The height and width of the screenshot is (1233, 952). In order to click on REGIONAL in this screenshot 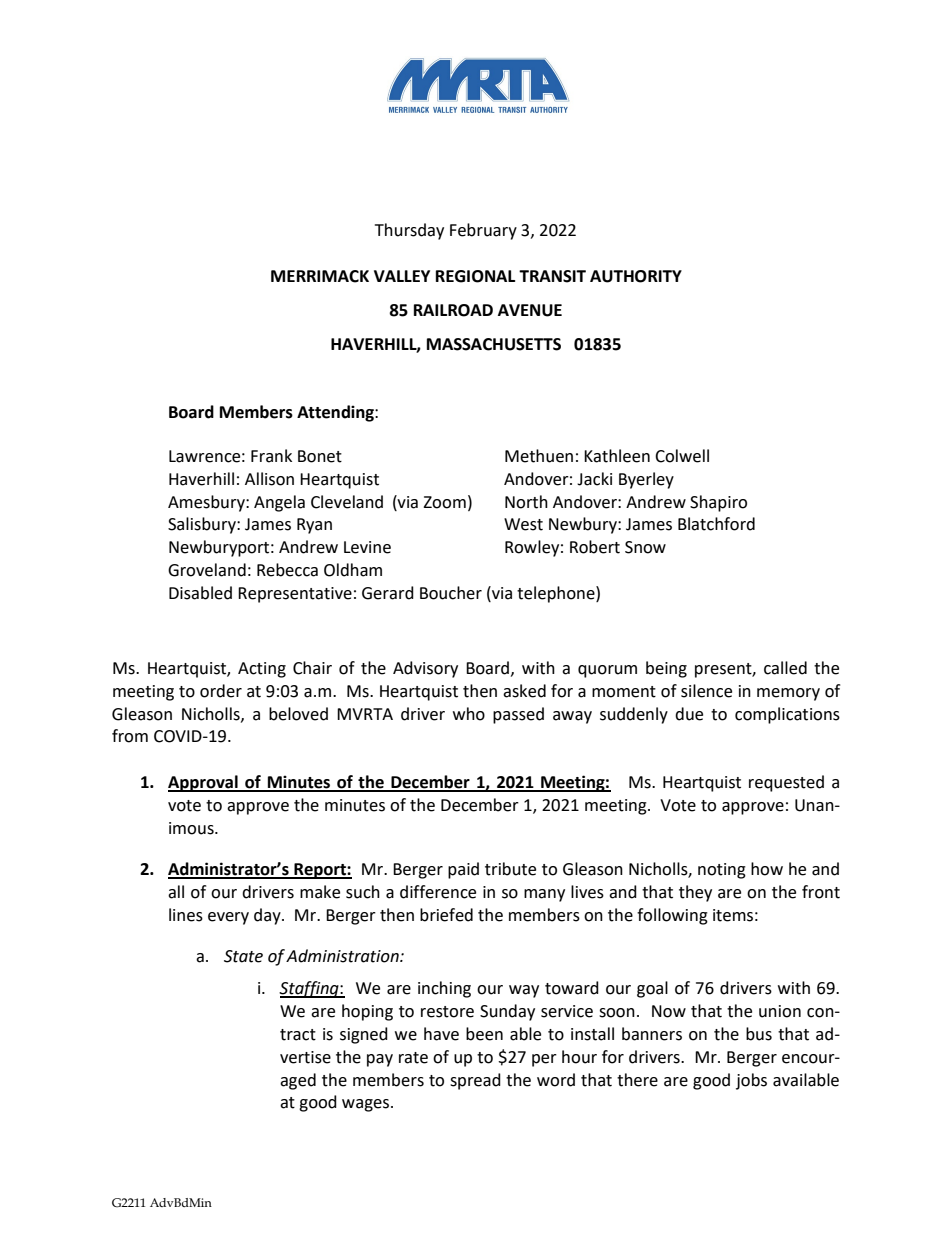, I will do `click(475, 276)`.
